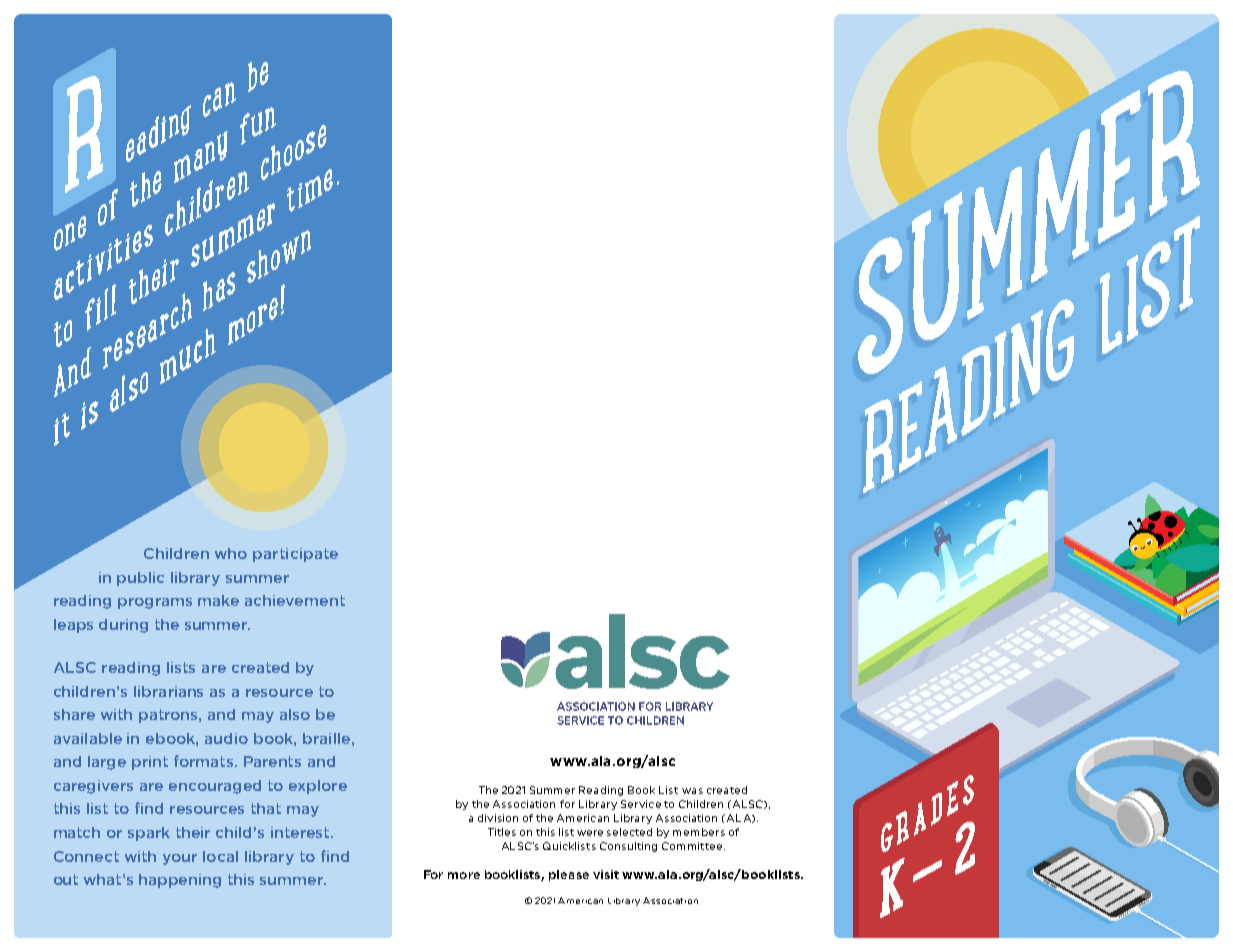 This document has height=952, width=1233. I want to click on achievement, so click(295, 600).
